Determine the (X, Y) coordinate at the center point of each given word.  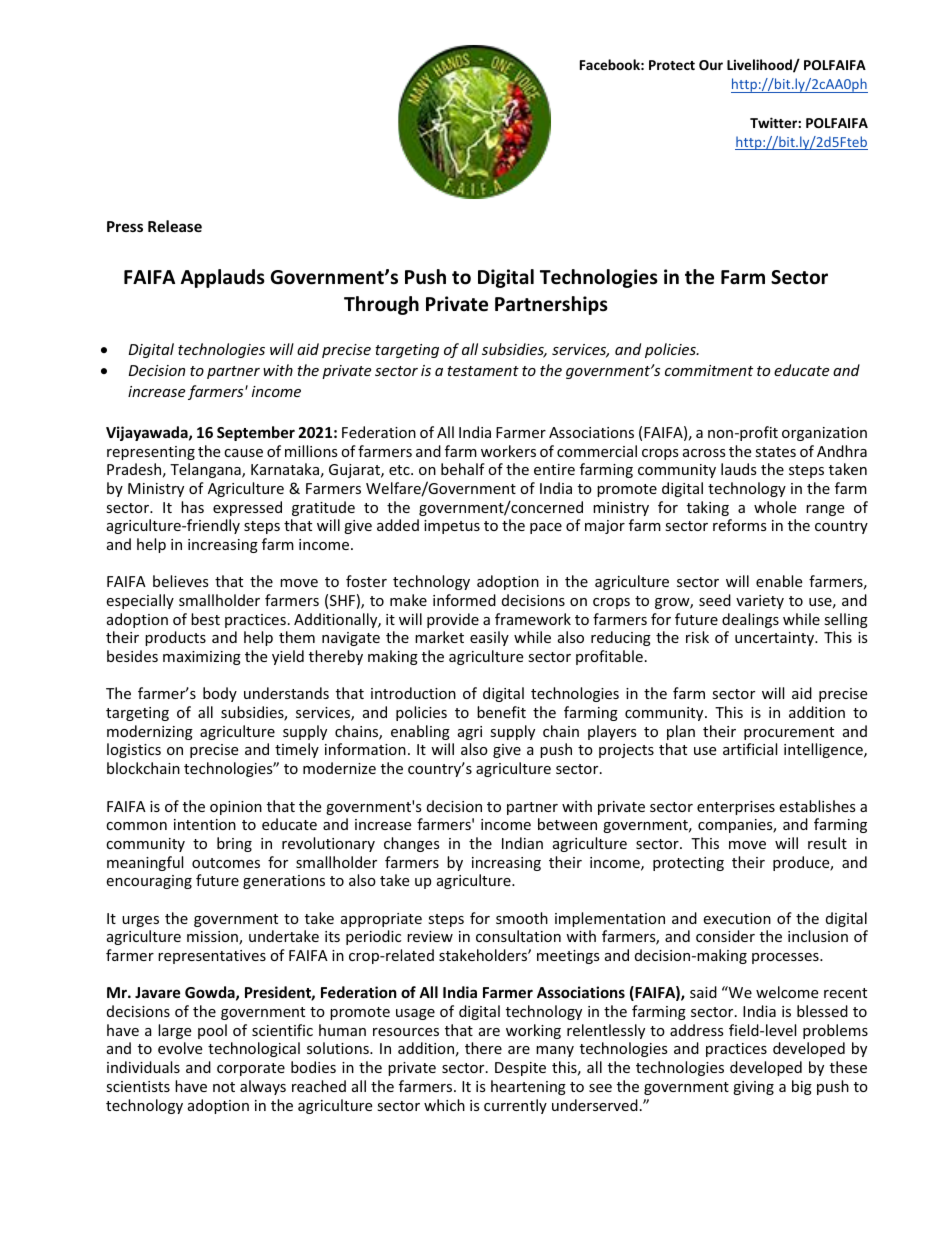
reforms (740, 525)
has (192, 507)
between (567, 824)
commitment (709, 370)
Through (381, 305)
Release (175, 226)
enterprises (736, 808)
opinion (236, 808)
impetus (452, 527)
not (224, 1087)
